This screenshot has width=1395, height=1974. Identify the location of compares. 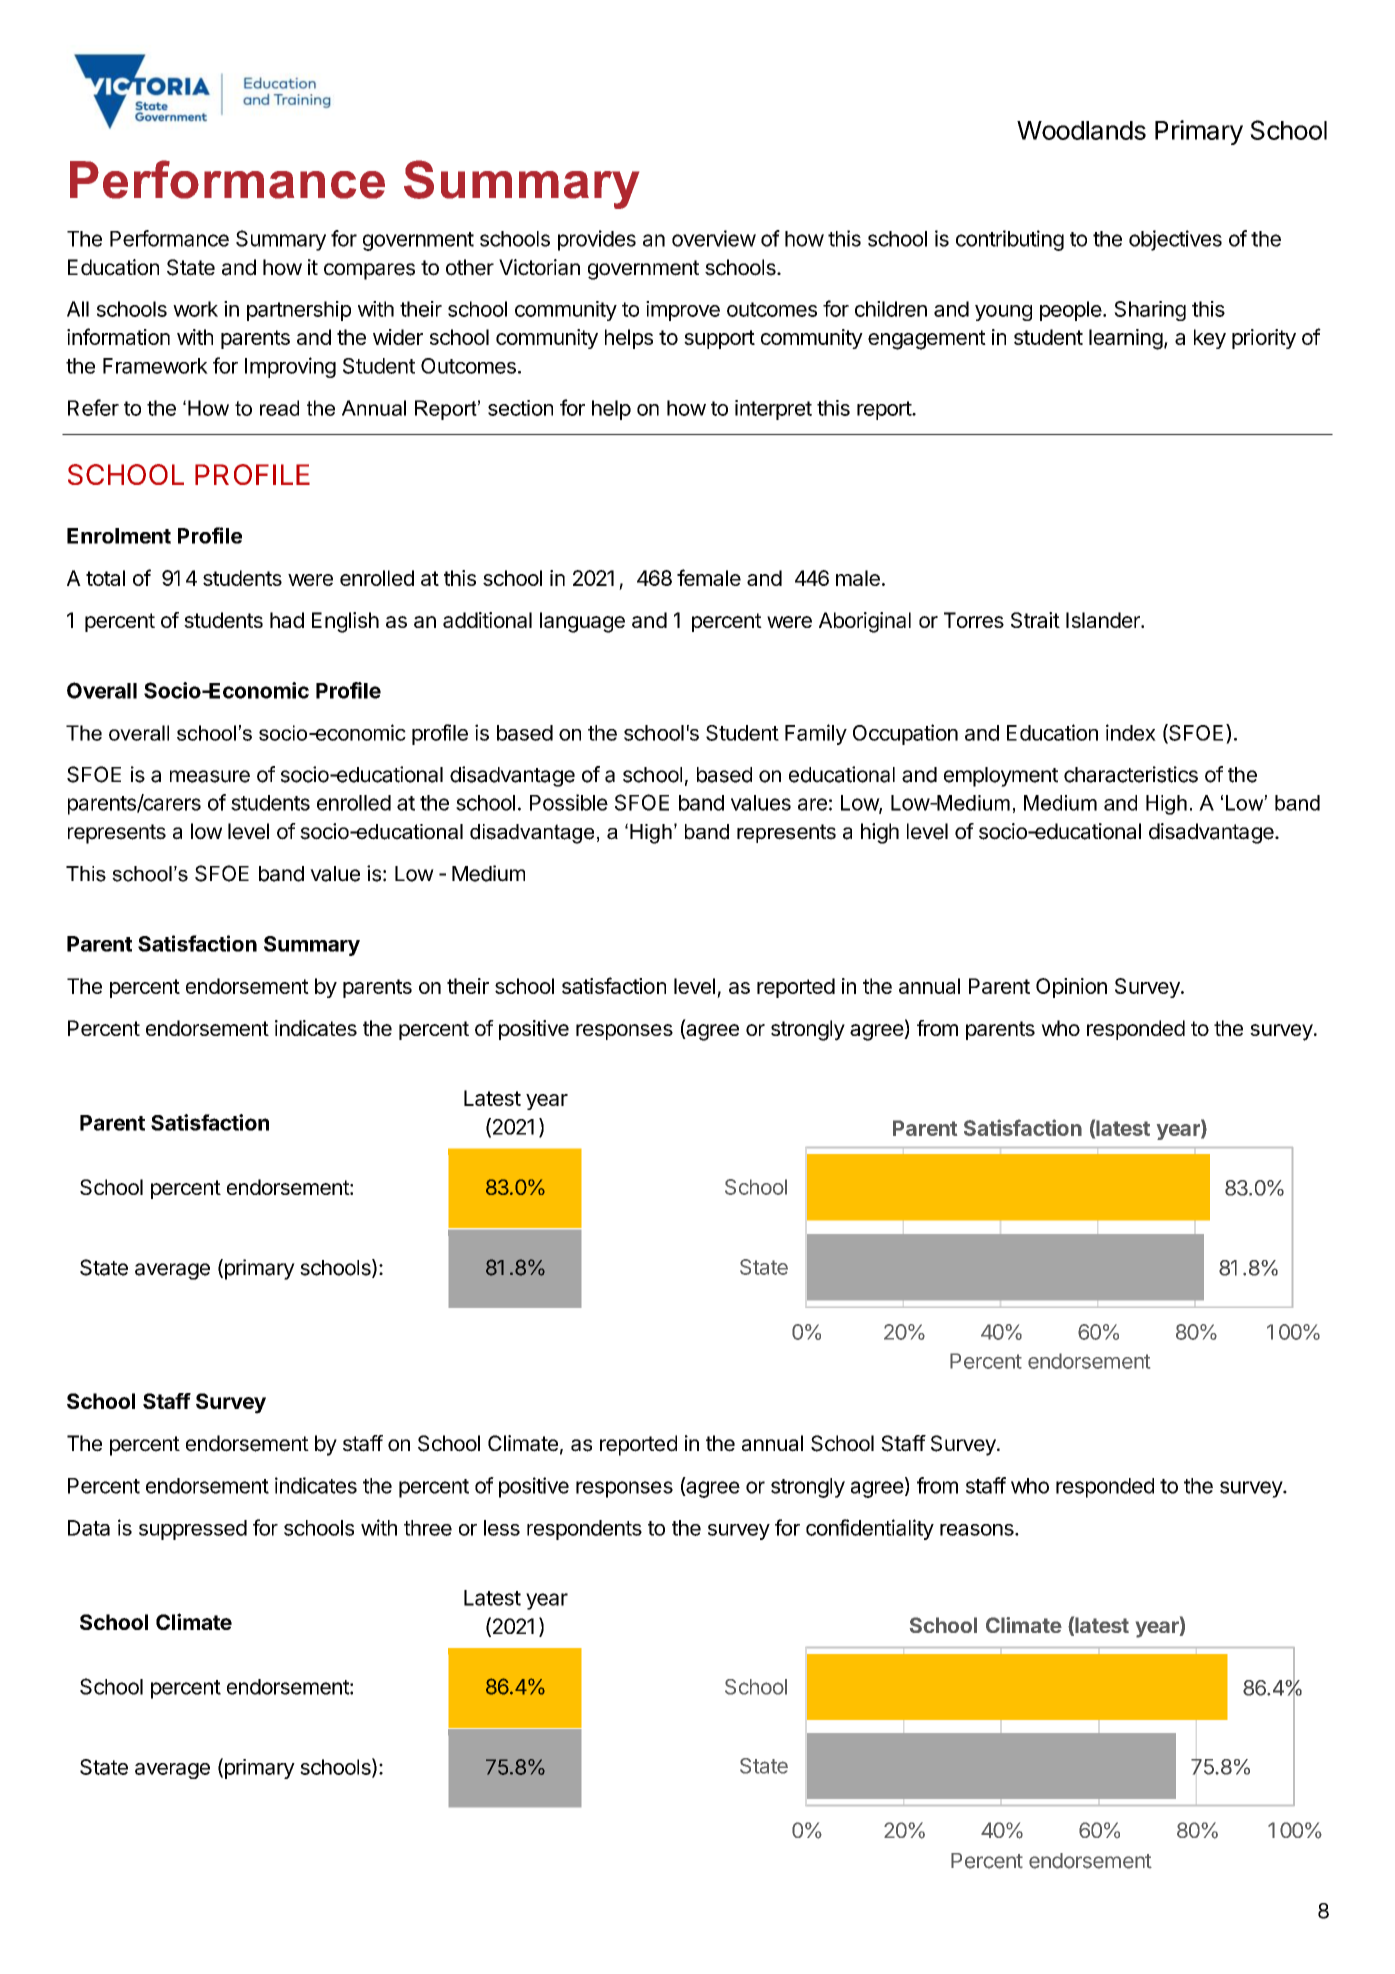
(369, 271).
